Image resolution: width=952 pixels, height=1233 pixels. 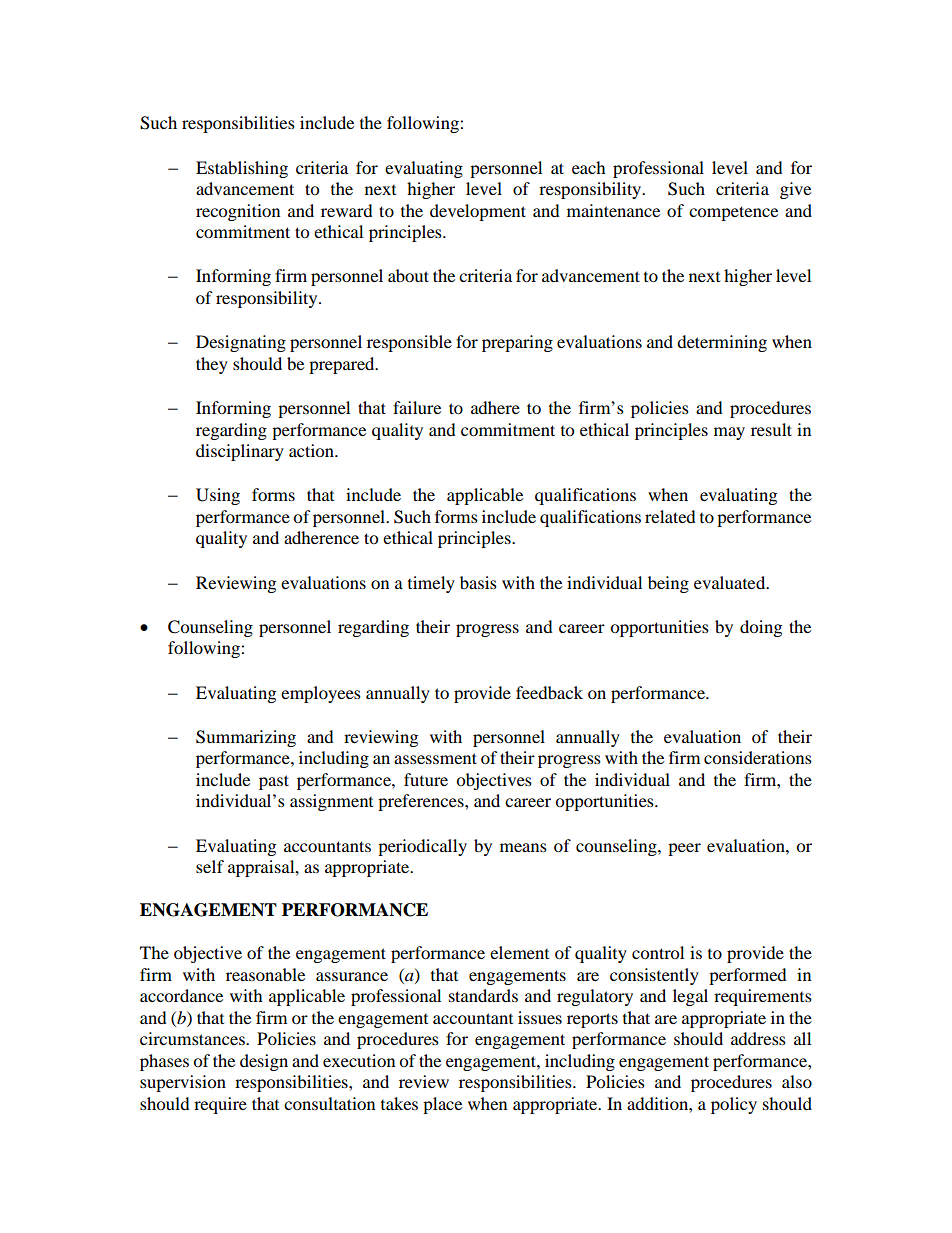 What do you see at coordinates (478, 582) in the screenshot?
I see `basis` at bounding box center [478, 582].
